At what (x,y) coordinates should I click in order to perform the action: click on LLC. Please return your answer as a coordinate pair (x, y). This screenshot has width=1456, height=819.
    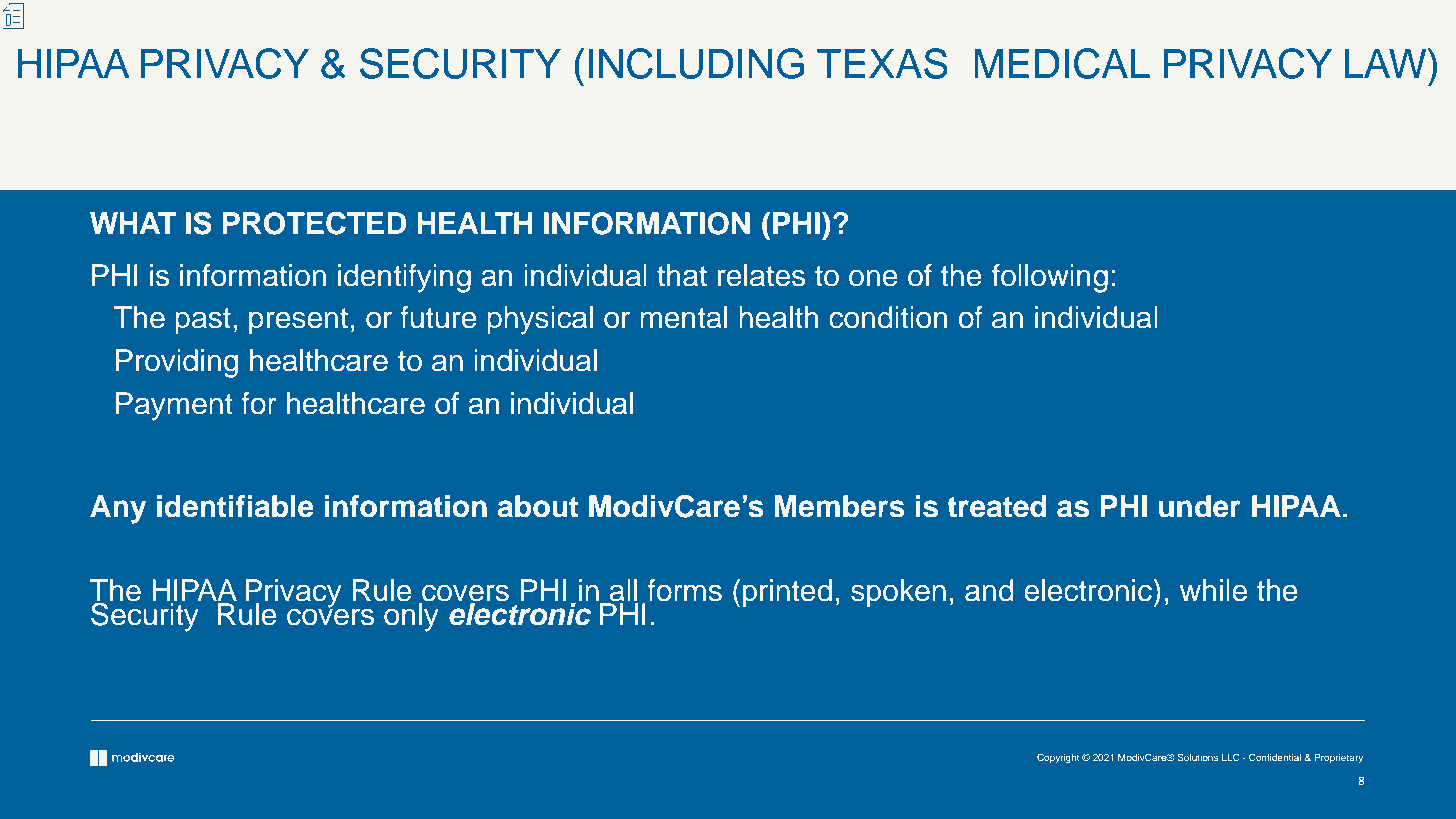
    Looking at the image, I should click on (1231, 757).
